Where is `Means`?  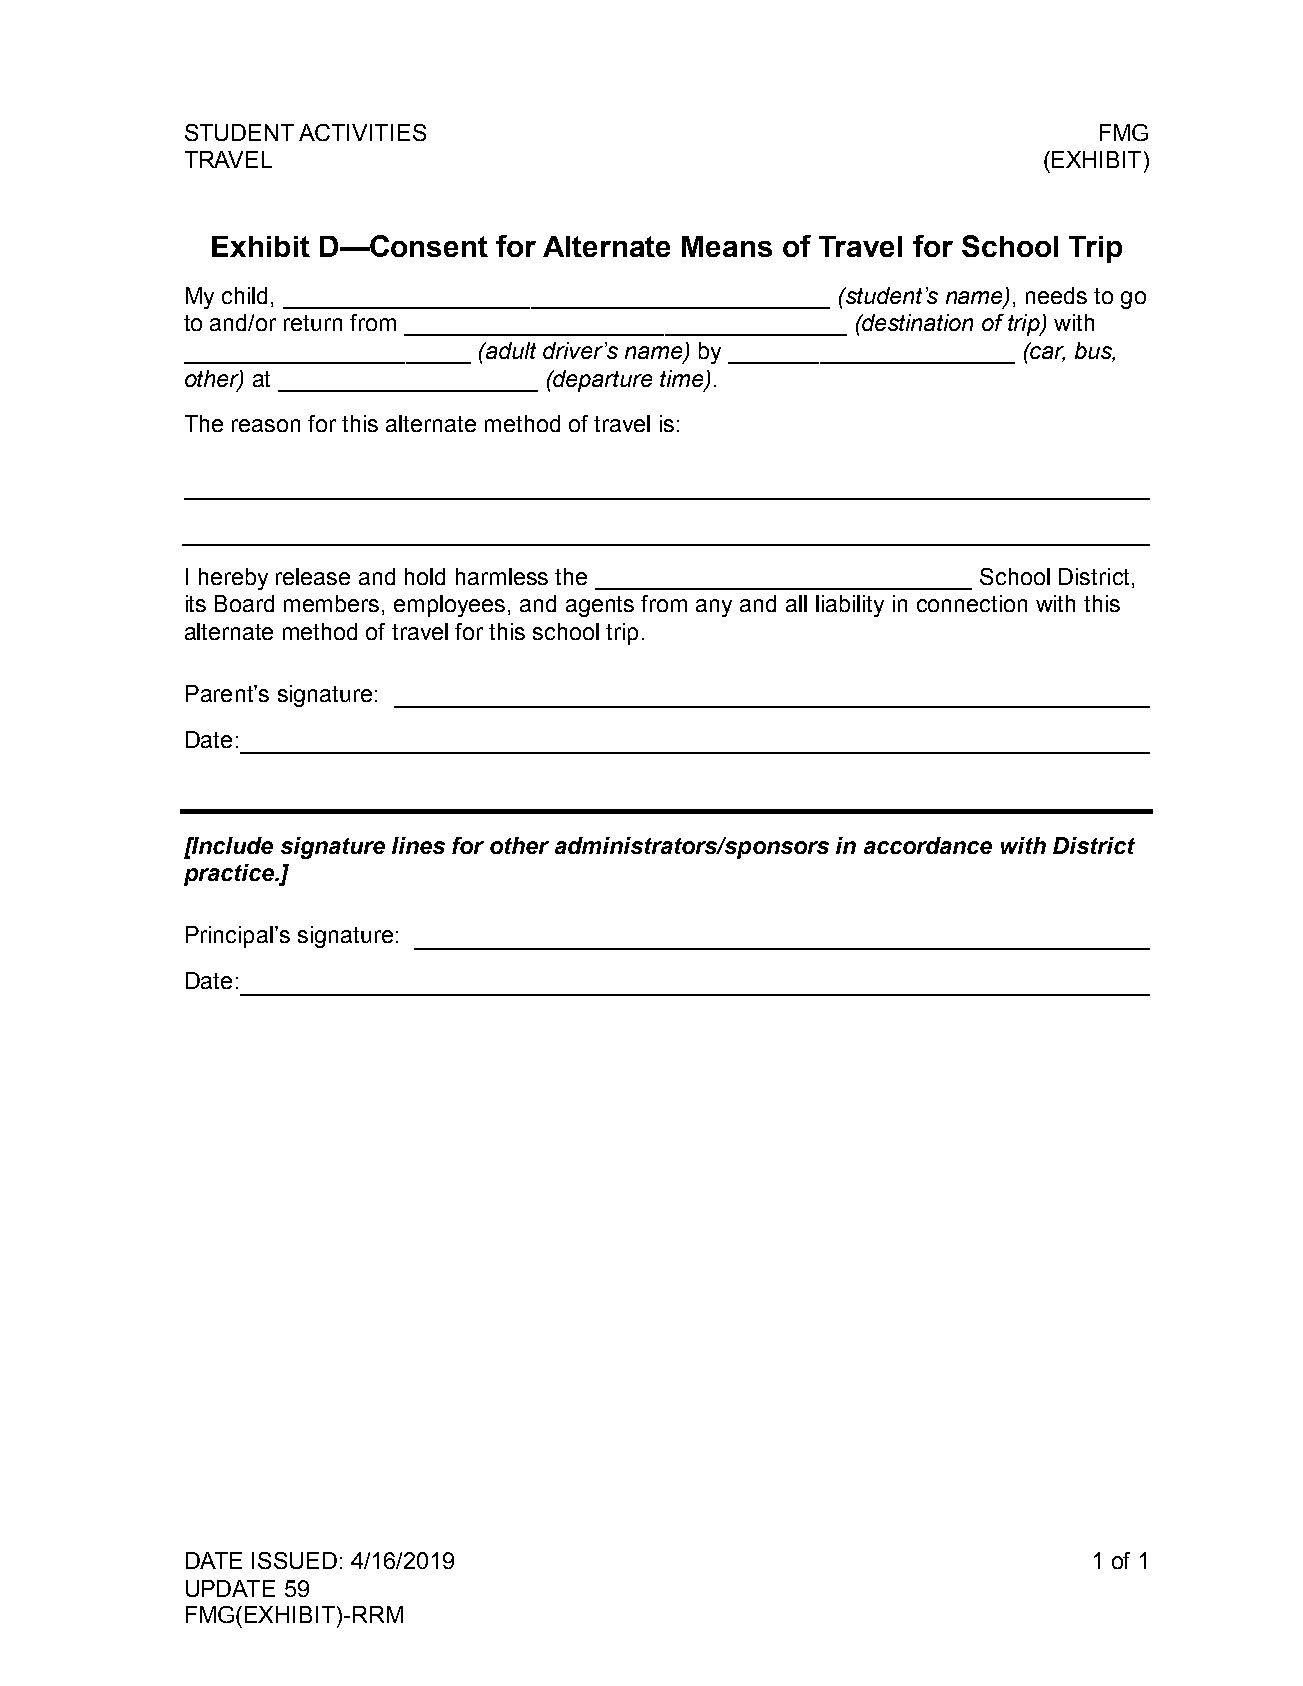
Means is located at coordinates (727, 246).
